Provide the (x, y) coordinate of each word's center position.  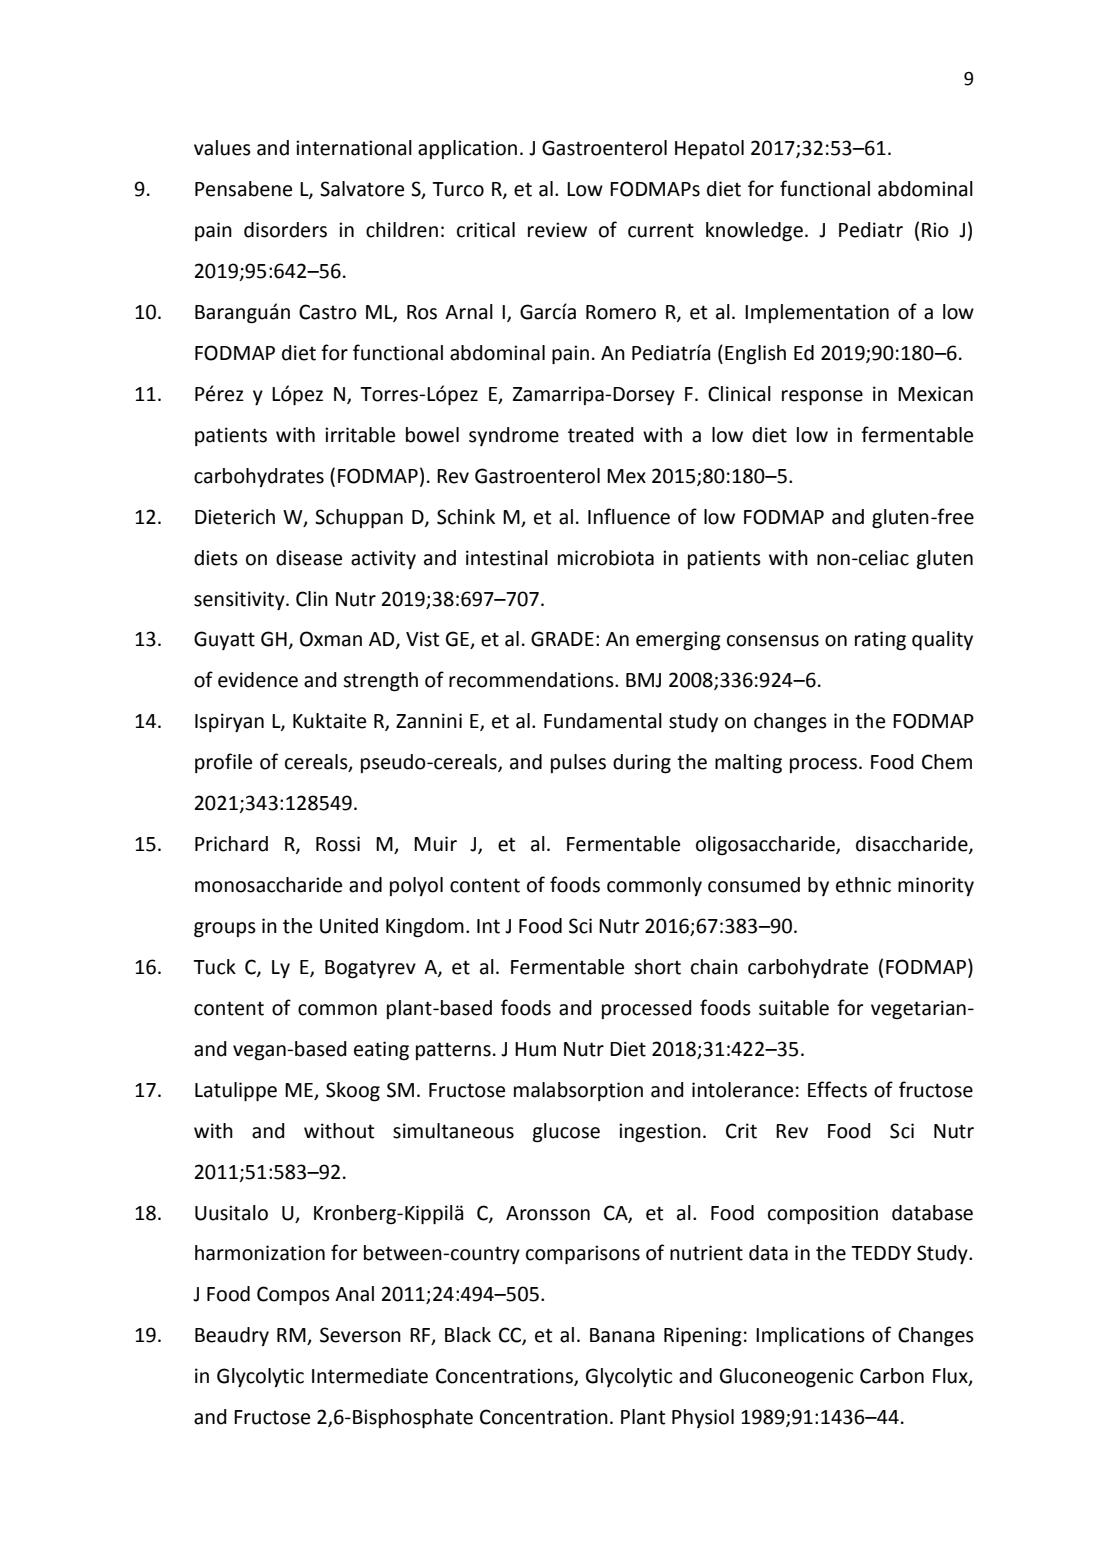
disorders (285, 230)
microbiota (606, 558)
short (657, 967)
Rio (935, 230)
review (557, 230)
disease (309, 558)
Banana (622, 1335)
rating (880, 641)
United (349, 926)
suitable (794, 1008)
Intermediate (370, 1376)
